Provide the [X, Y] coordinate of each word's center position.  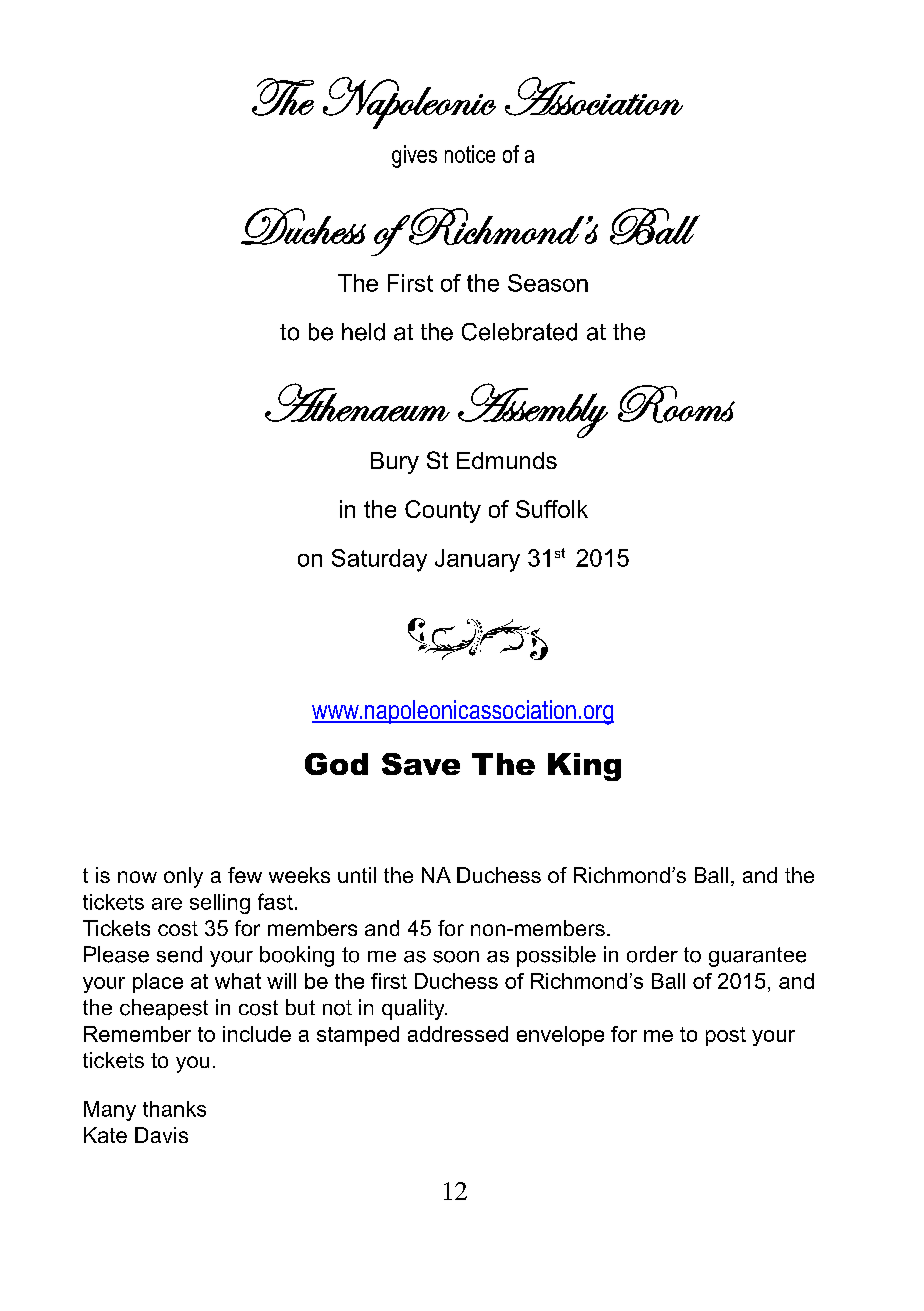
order [652, 954]
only [183, 877]
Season [548, 283]
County [443, 511]
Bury [395, 463]
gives [414, 156]
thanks [174, 1109]
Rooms [676, 404]
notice [470, 154]
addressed [458, 1034]
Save [421, 764]
